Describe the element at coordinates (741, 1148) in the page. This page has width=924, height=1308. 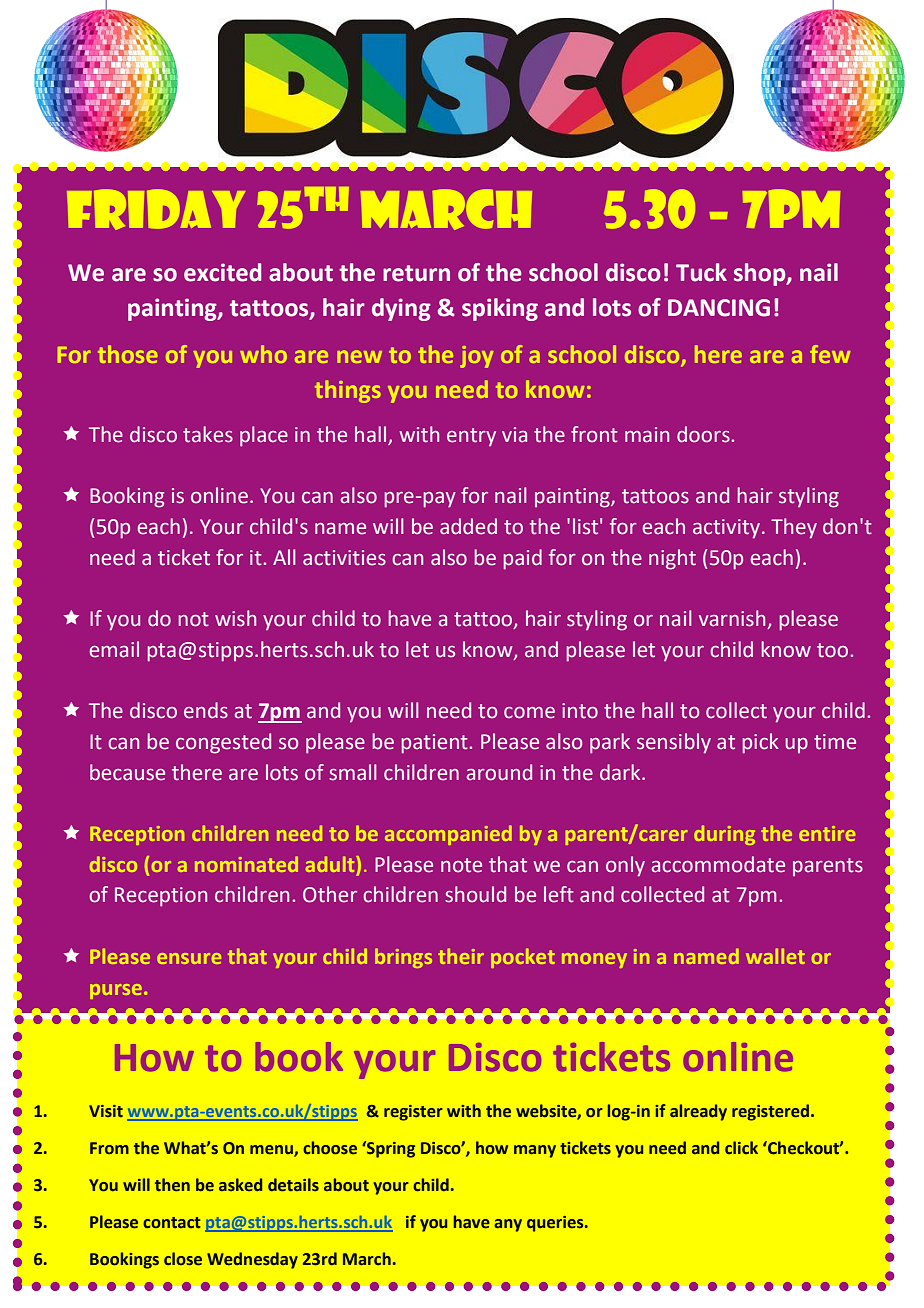
I see `click` at that location.
